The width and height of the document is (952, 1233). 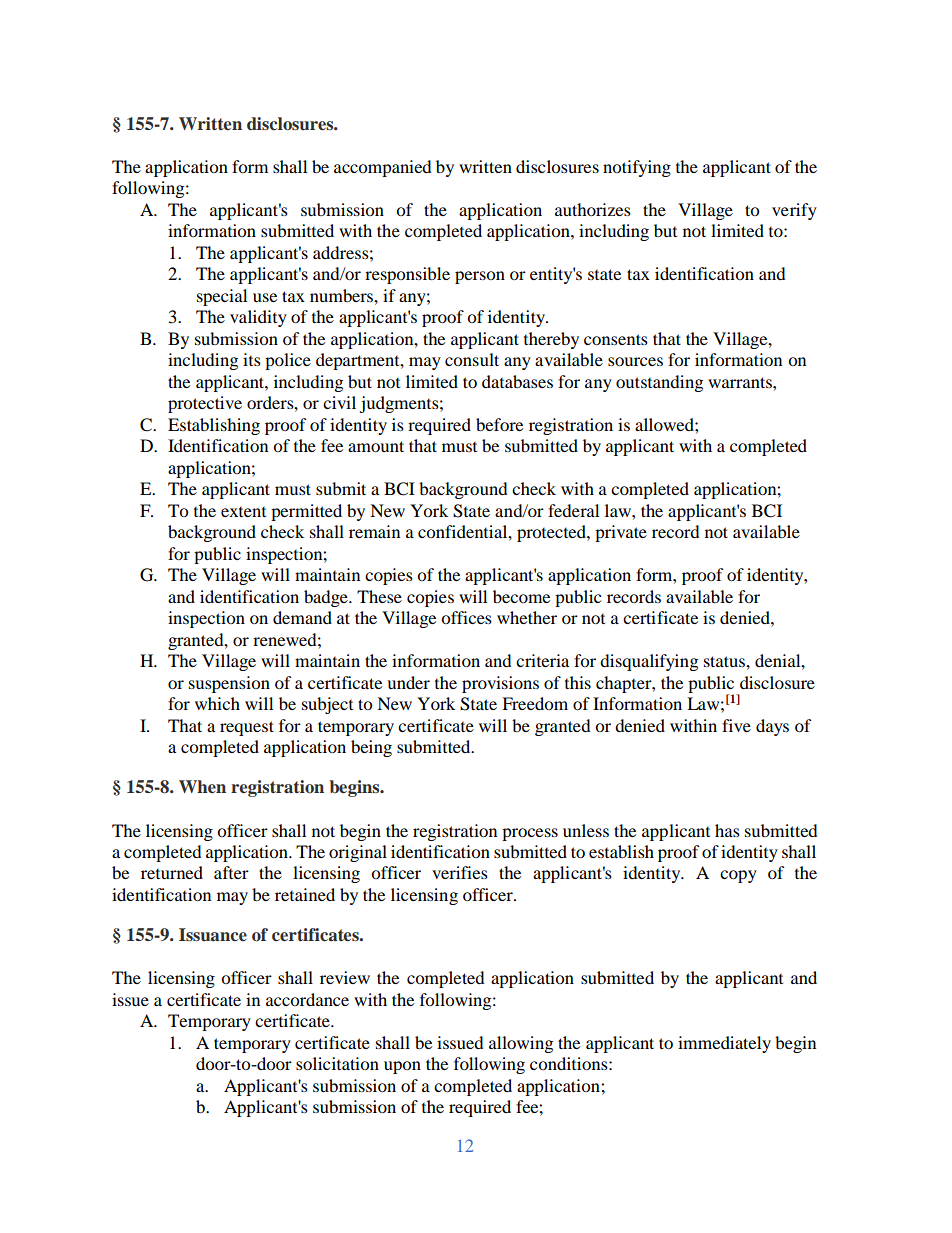 What do you see at coordinates (302, 617) in the document?
I see `demand` at bounding box center [302, 617].
